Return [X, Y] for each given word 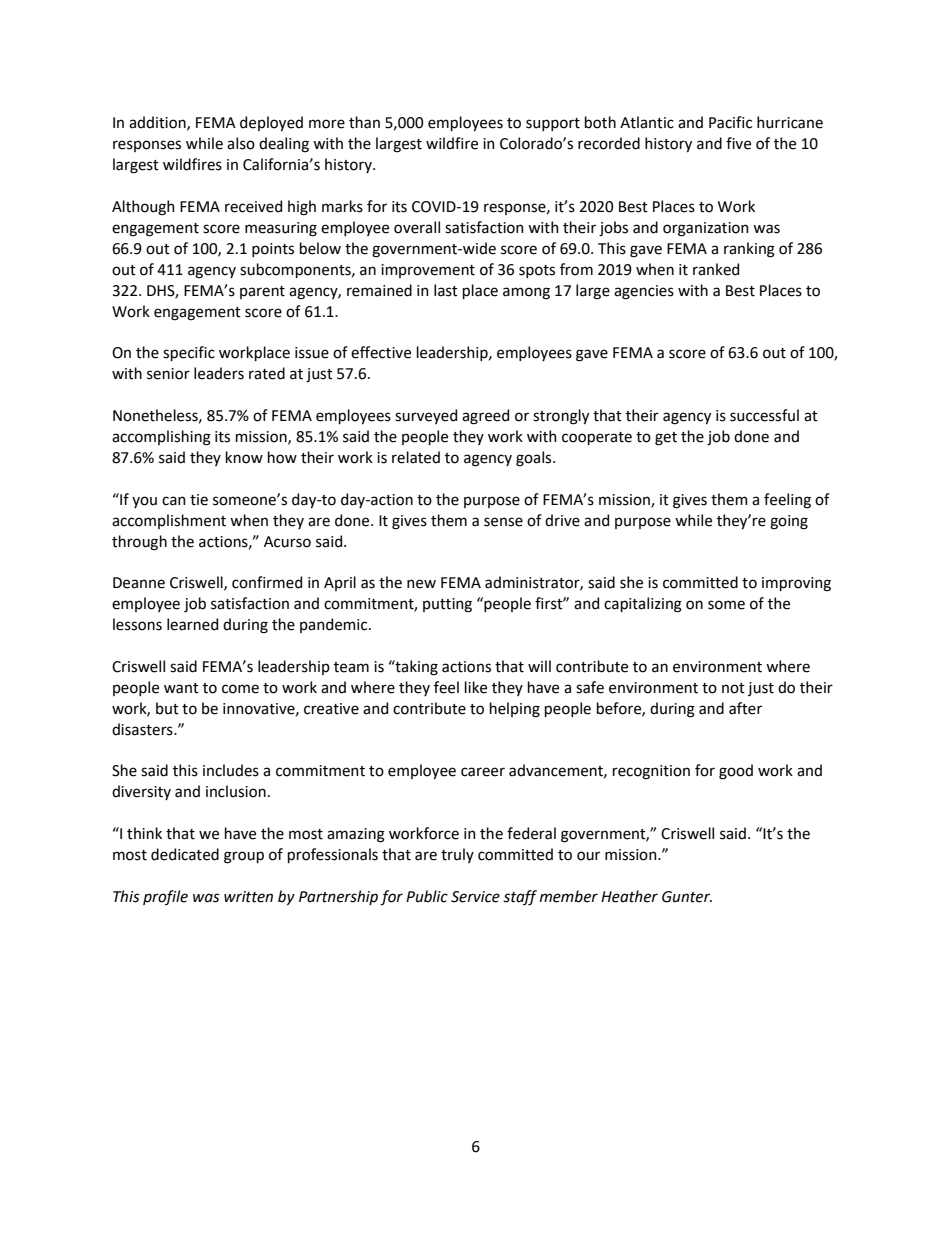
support [553, 124]
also [241, 143]
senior [168, 374]
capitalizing [643, 605]
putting [447, 605]
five [738, 143]
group [244, 857]
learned [192, 624]
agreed [485, 417]
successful [764, 415]
